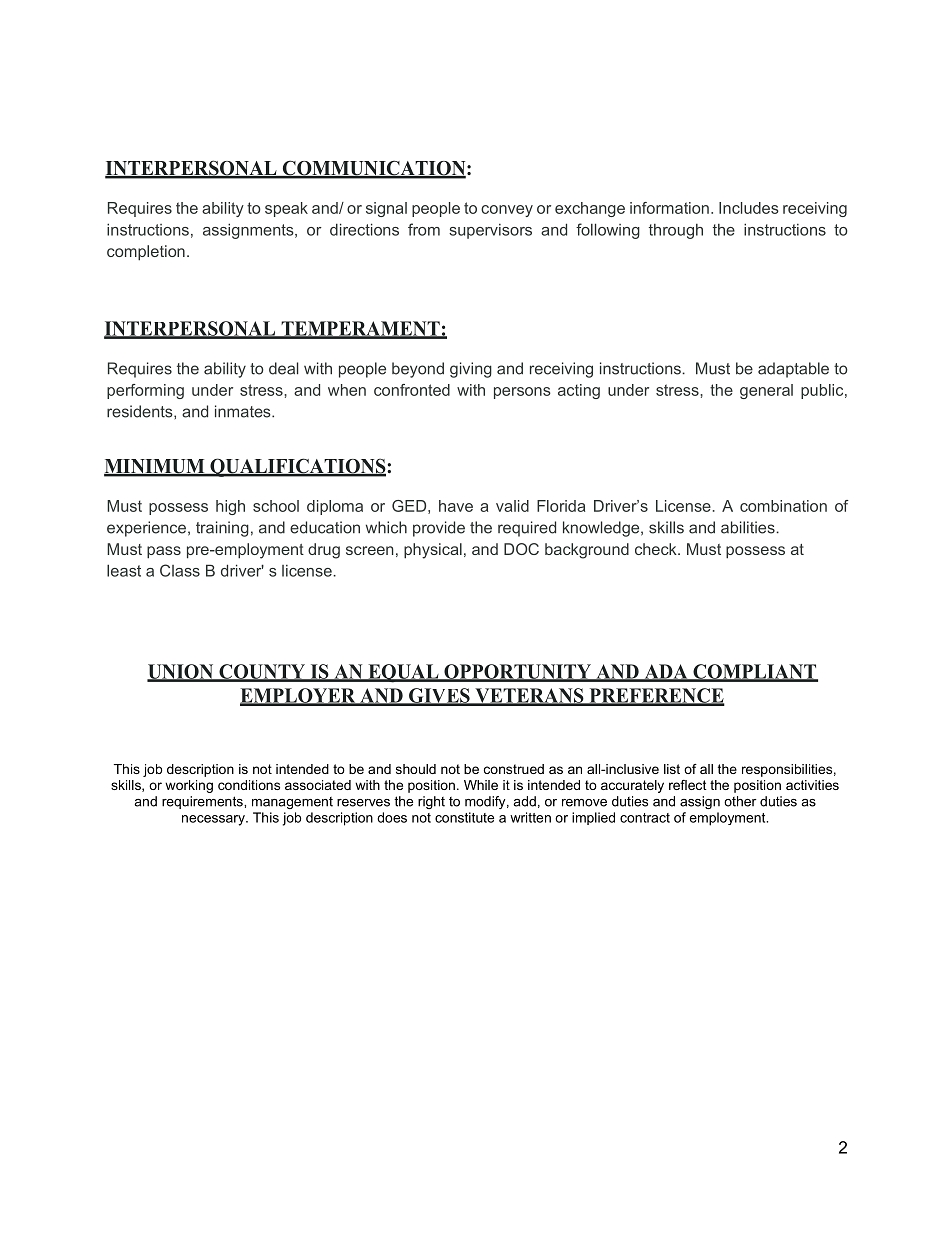 Image resolution: width=952 pixels, height=1233 pixels. What do you see at coordinates (490, 231) in the page?
I see `supervisors` at bounding box center [490, 231].
